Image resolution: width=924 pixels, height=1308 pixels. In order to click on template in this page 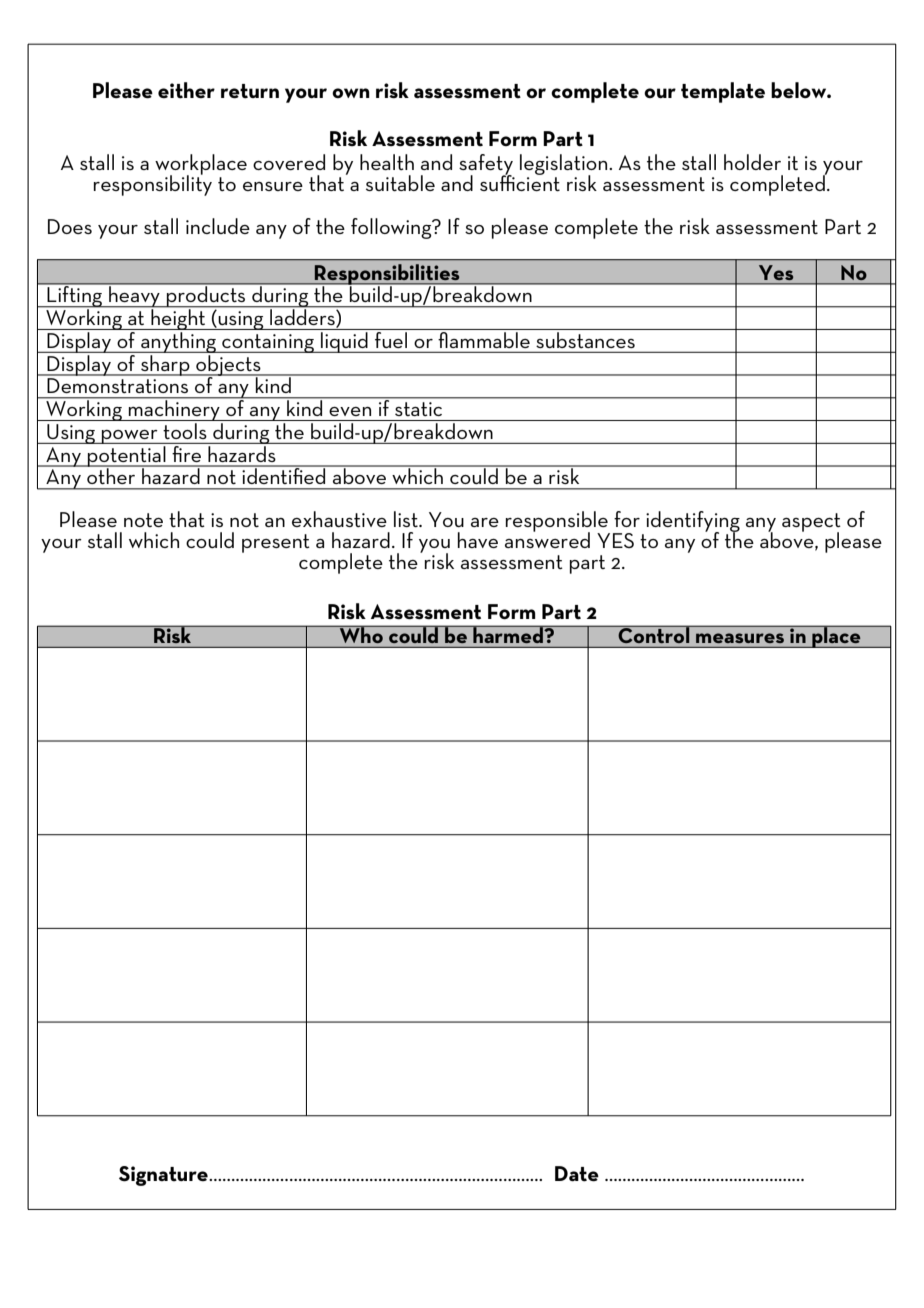, I will do `click(723, 92)`.
